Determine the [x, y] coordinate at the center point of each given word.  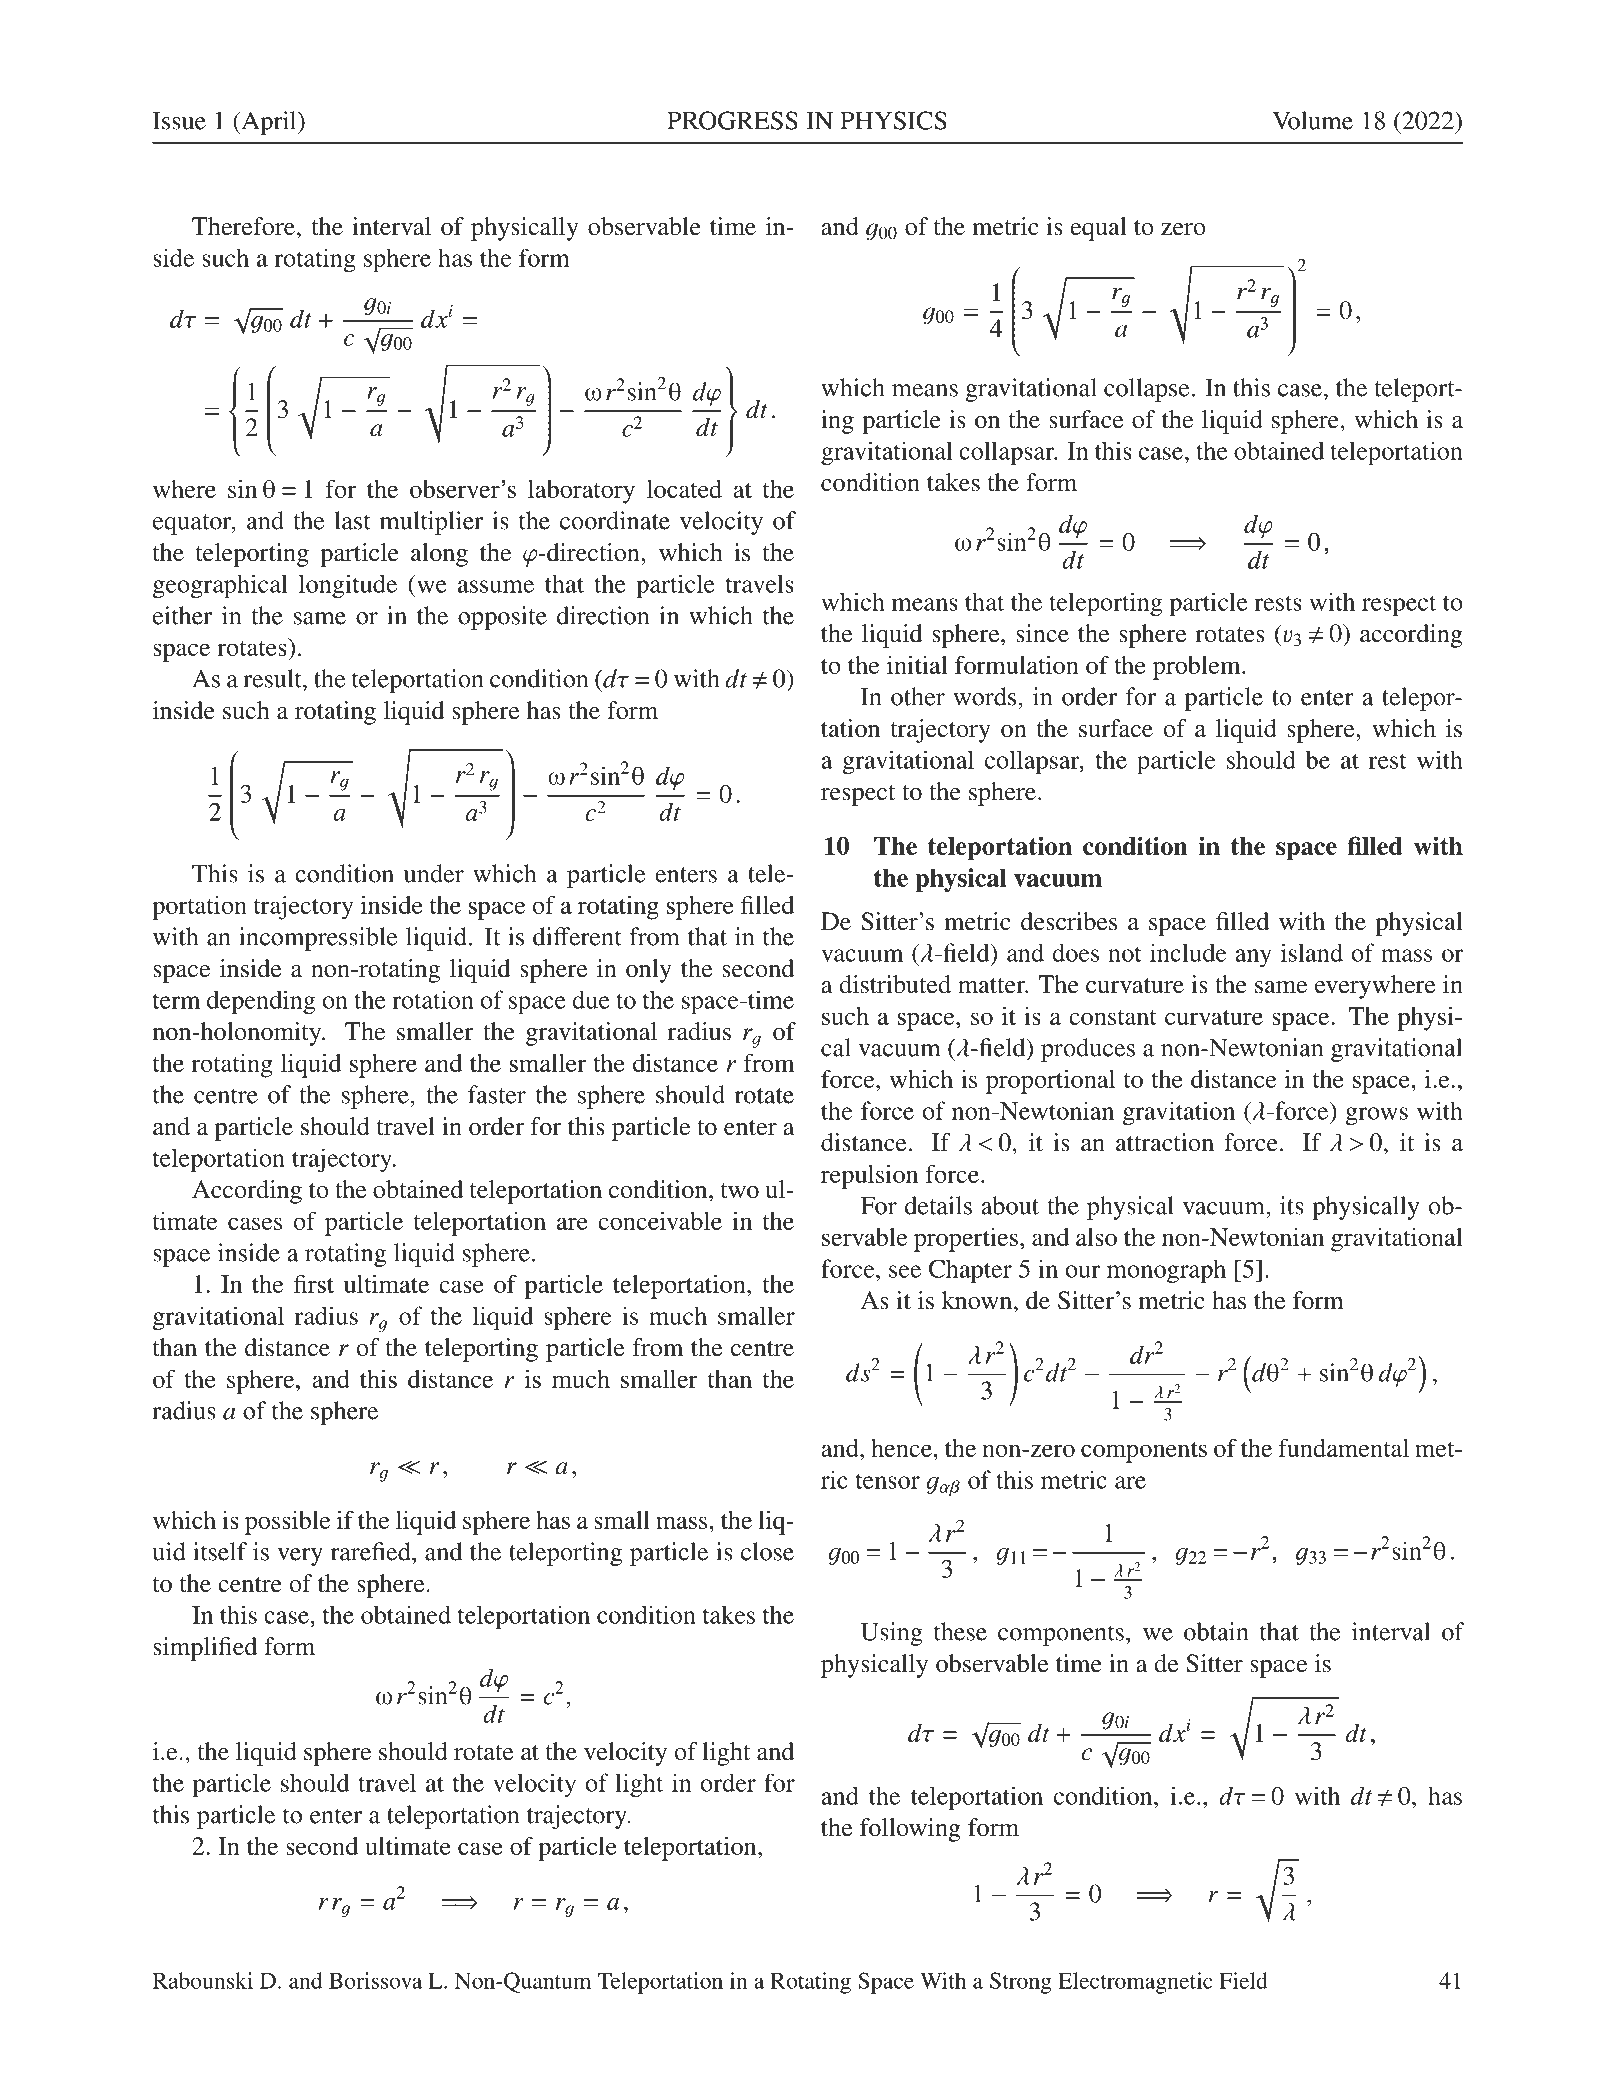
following [910, 1830]
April [269, 123]
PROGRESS [732, 120]
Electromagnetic [1135, 1983]
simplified [205, 1649]
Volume [1312, 120]
